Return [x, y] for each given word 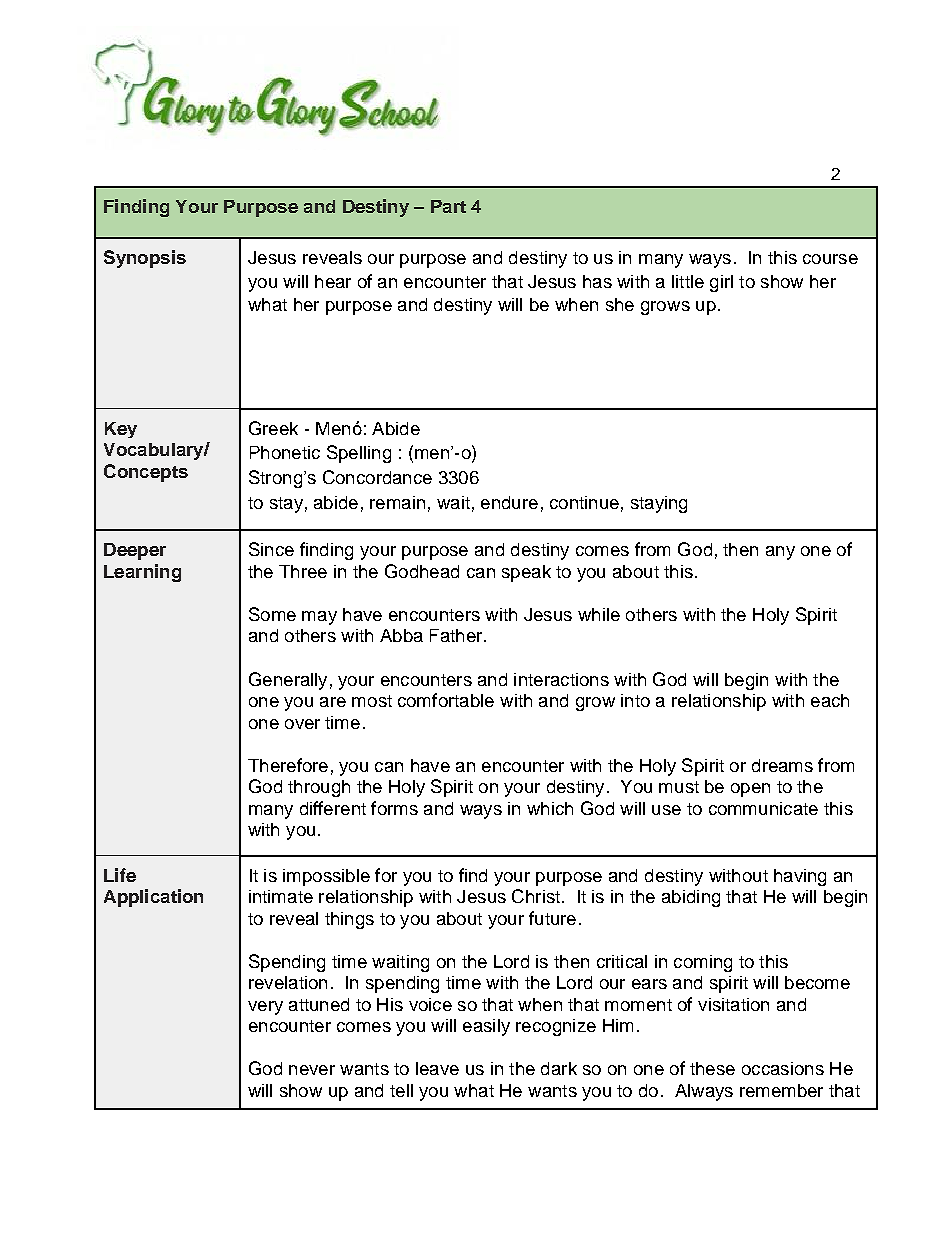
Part [448, 206]
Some [272, 614]
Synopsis [145, 259]
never [312, 1070]
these [712, 1068]
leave [437, 1068]
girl [721, 283]
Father [457, 635]
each [830, 700]
